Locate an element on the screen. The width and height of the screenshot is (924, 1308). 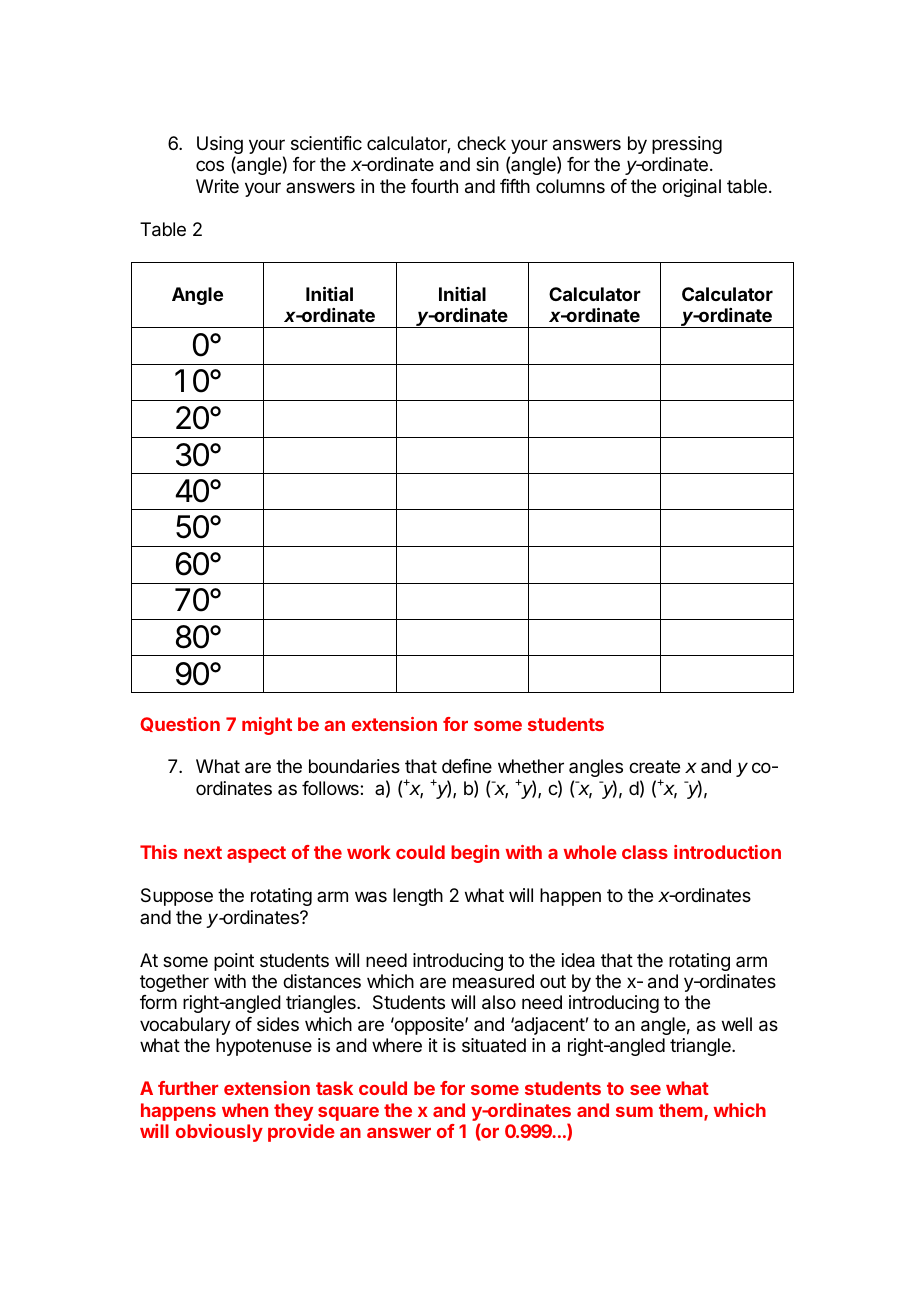
define is located at coordinates (467, 766).
